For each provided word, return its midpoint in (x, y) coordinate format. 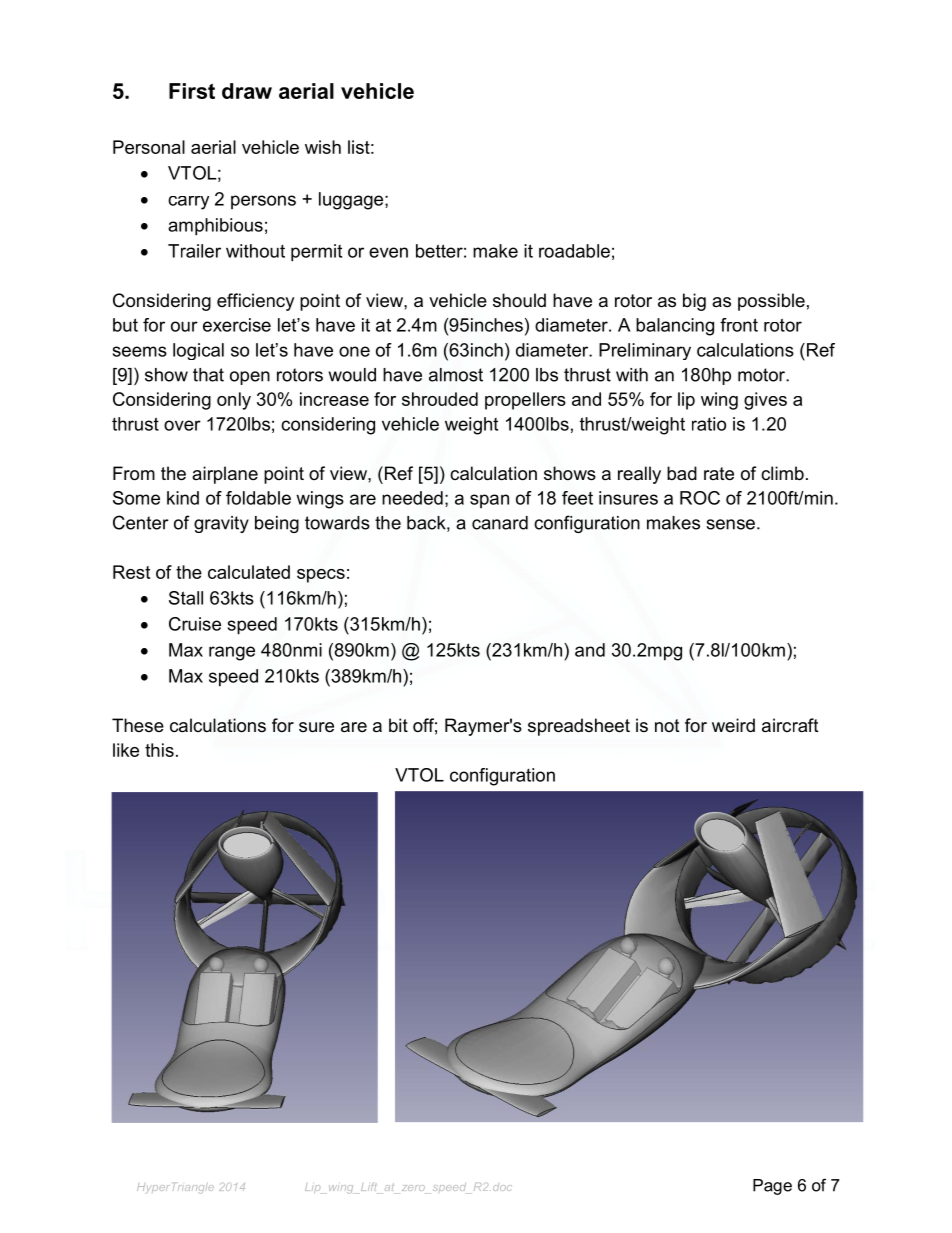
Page (772, 1187)
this (159, 750)
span (489, 501)
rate (719, 474)
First (192, 91)
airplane (225, 475)
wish (323, 147)
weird (733, 725)
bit (398, 725)
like (126, 750)
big (694, 302)
